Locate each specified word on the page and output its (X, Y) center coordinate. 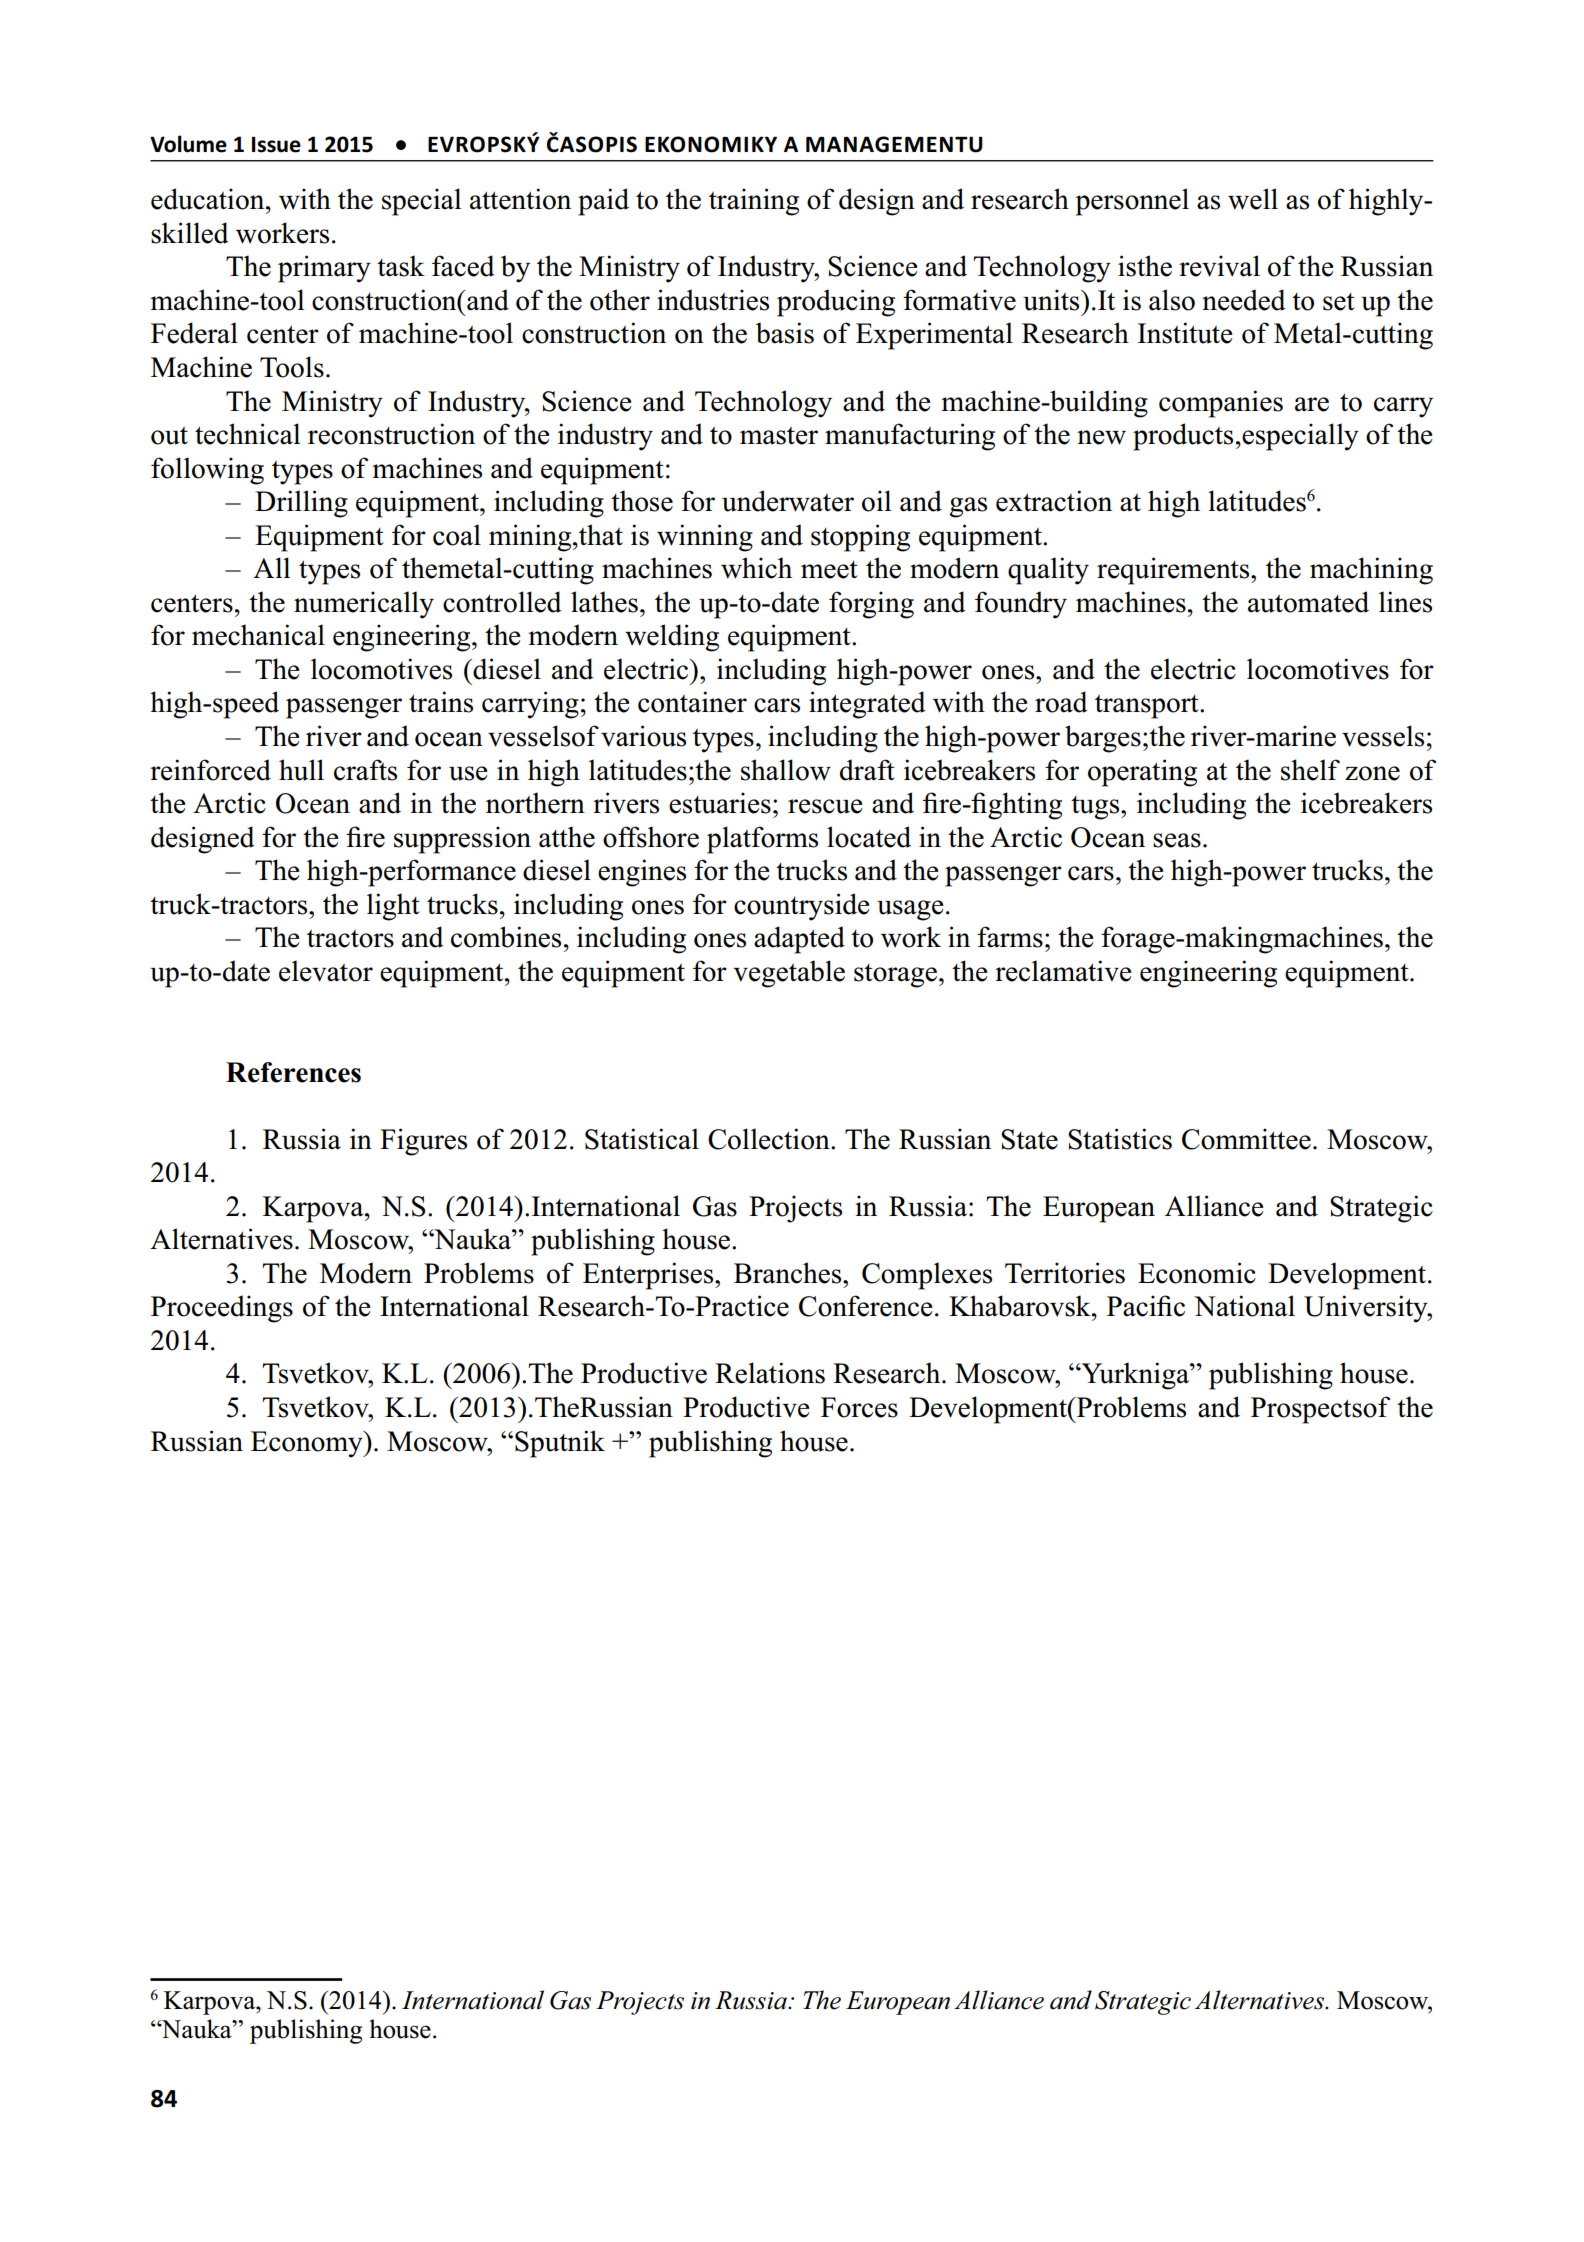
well (1253, 199)
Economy (308, 1444)
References (293, 1072)
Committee (1246, 1139)
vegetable (789, 974)
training (754, 202)
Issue (276, 144)
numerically (364, 605)
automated (1308, 602)
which (756, 568)
